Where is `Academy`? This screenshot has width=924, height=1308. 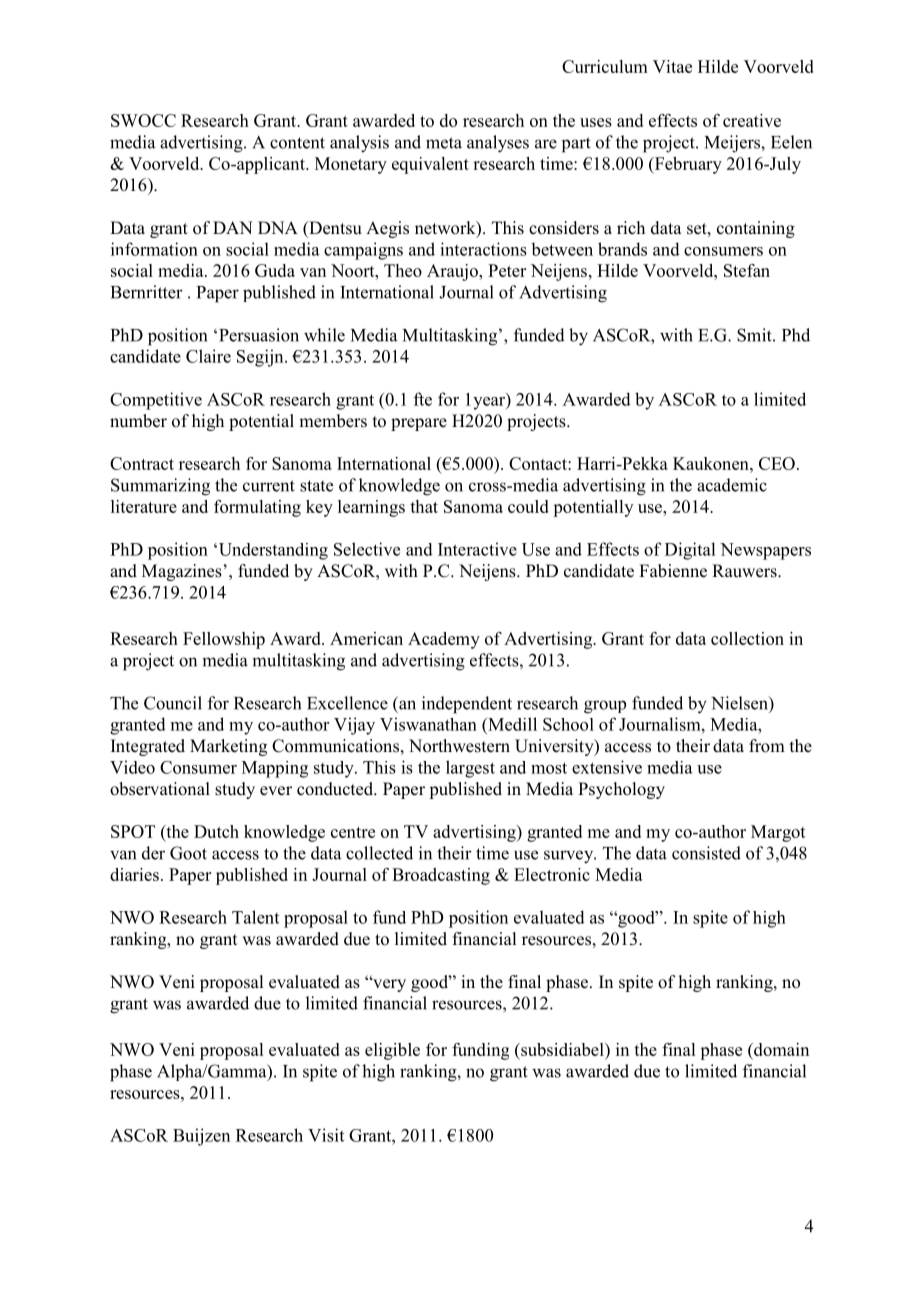
Academy is located at coordinates (444, 640).
